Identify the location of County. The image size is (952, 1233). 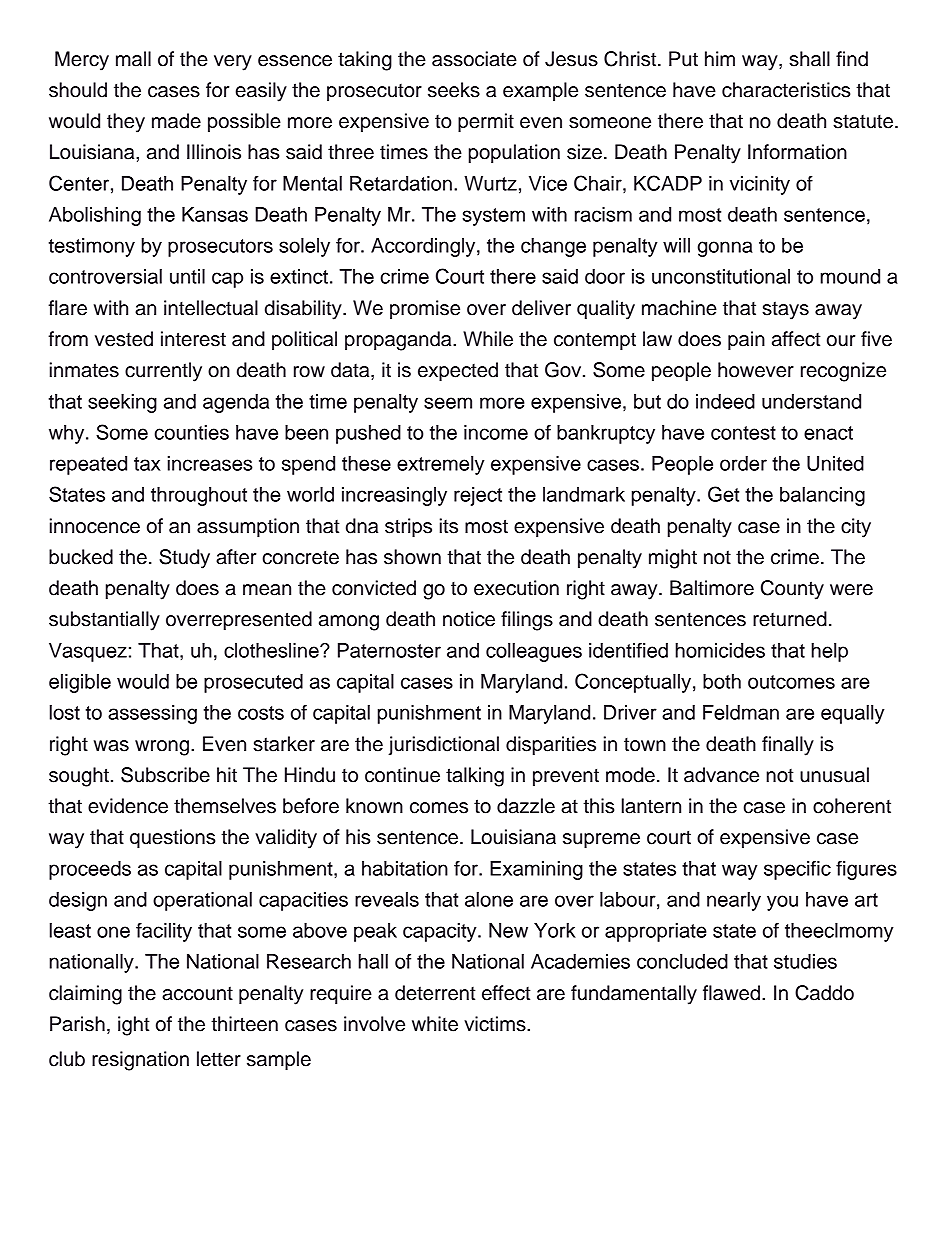
(792, 590).
